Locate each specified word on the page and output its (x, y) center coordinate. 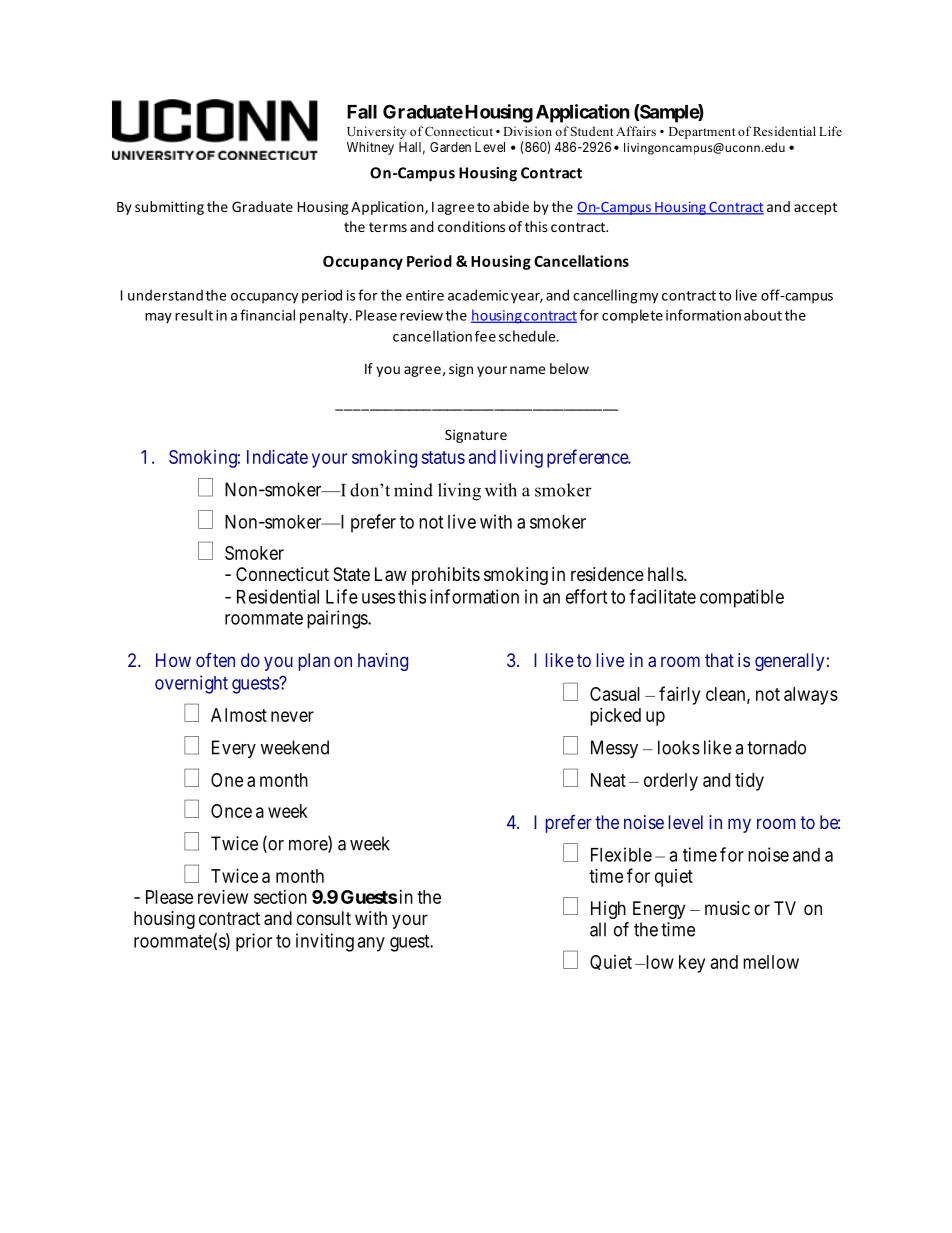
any (371, 944)
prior (254, 942)
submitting (169, 208)
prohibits (446, 576)
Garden (450, 147)
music (727, 908)
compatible (742, 598)
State (351, 574)
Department (702, 133)
